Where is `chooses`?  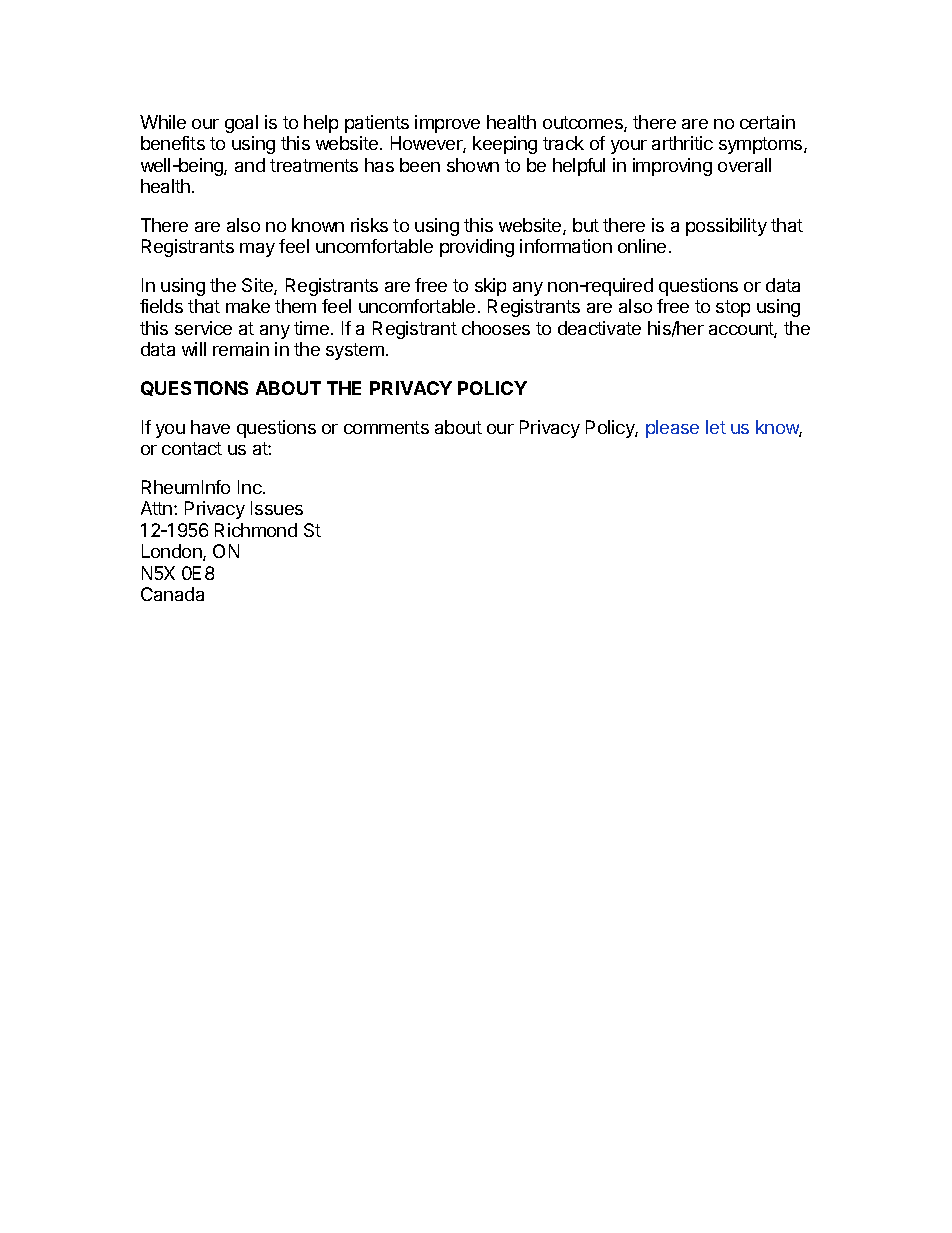
chooses is located at coordinates (496, 328).
